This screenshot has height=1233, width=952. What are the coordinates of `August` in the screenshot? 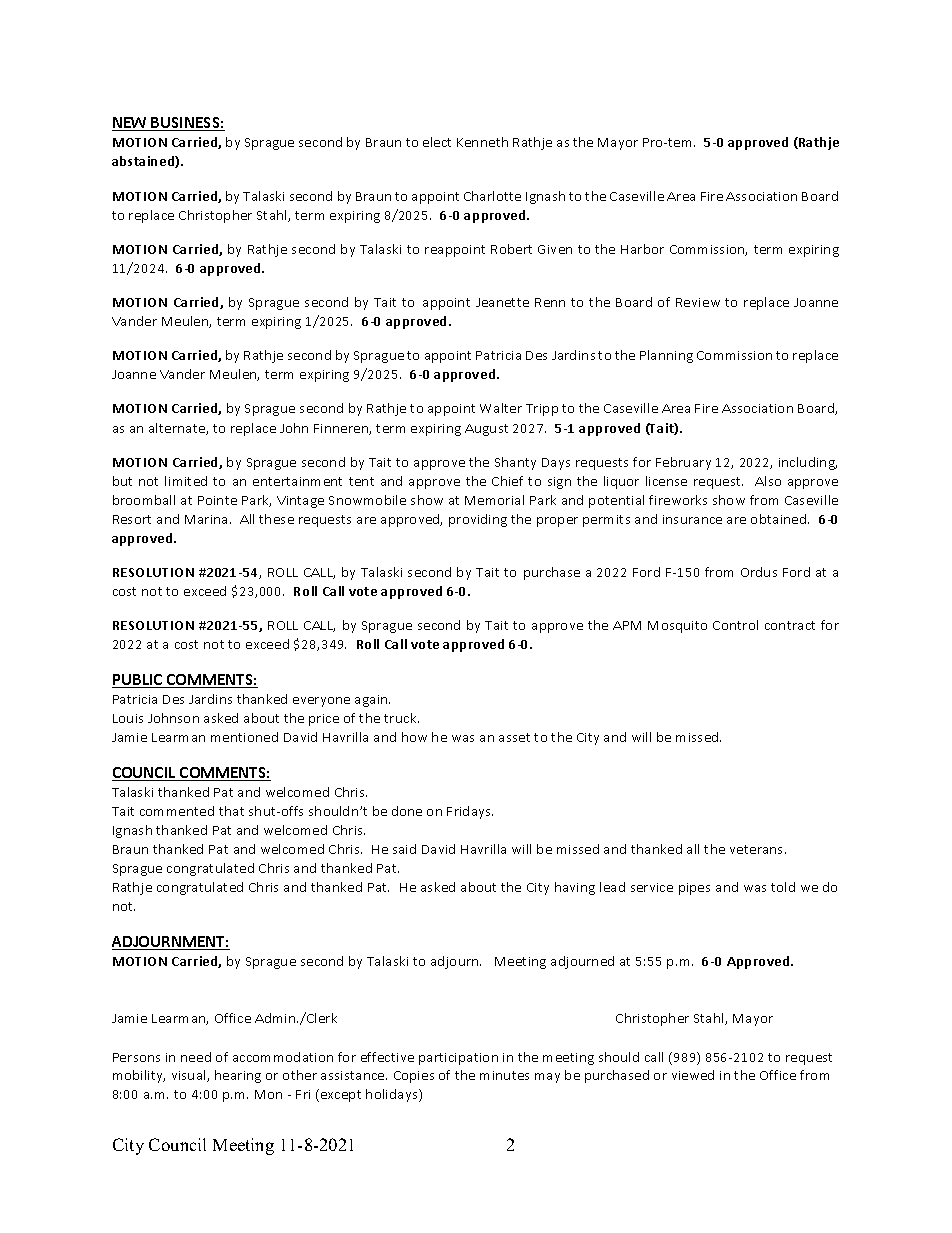 It's located at (486, 430).
